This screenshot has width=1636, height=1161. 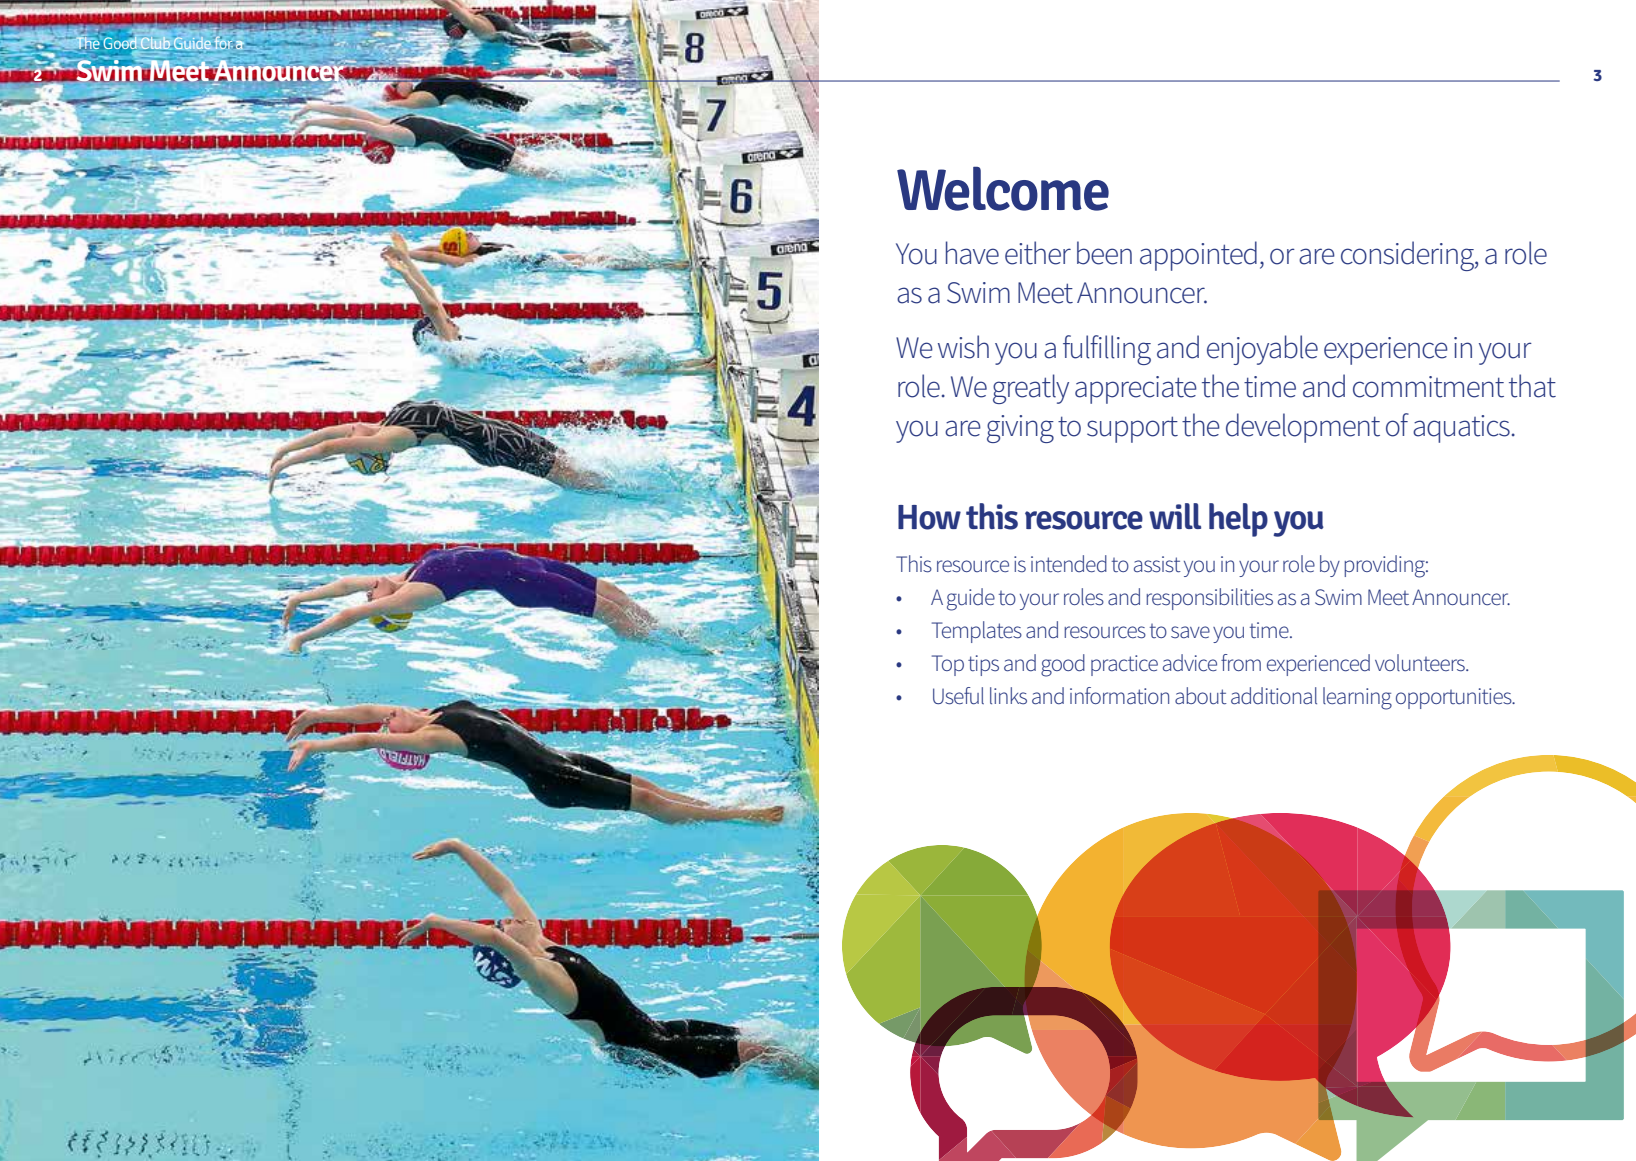 I want to click on aquatics, so click(x=1461, y=429).
